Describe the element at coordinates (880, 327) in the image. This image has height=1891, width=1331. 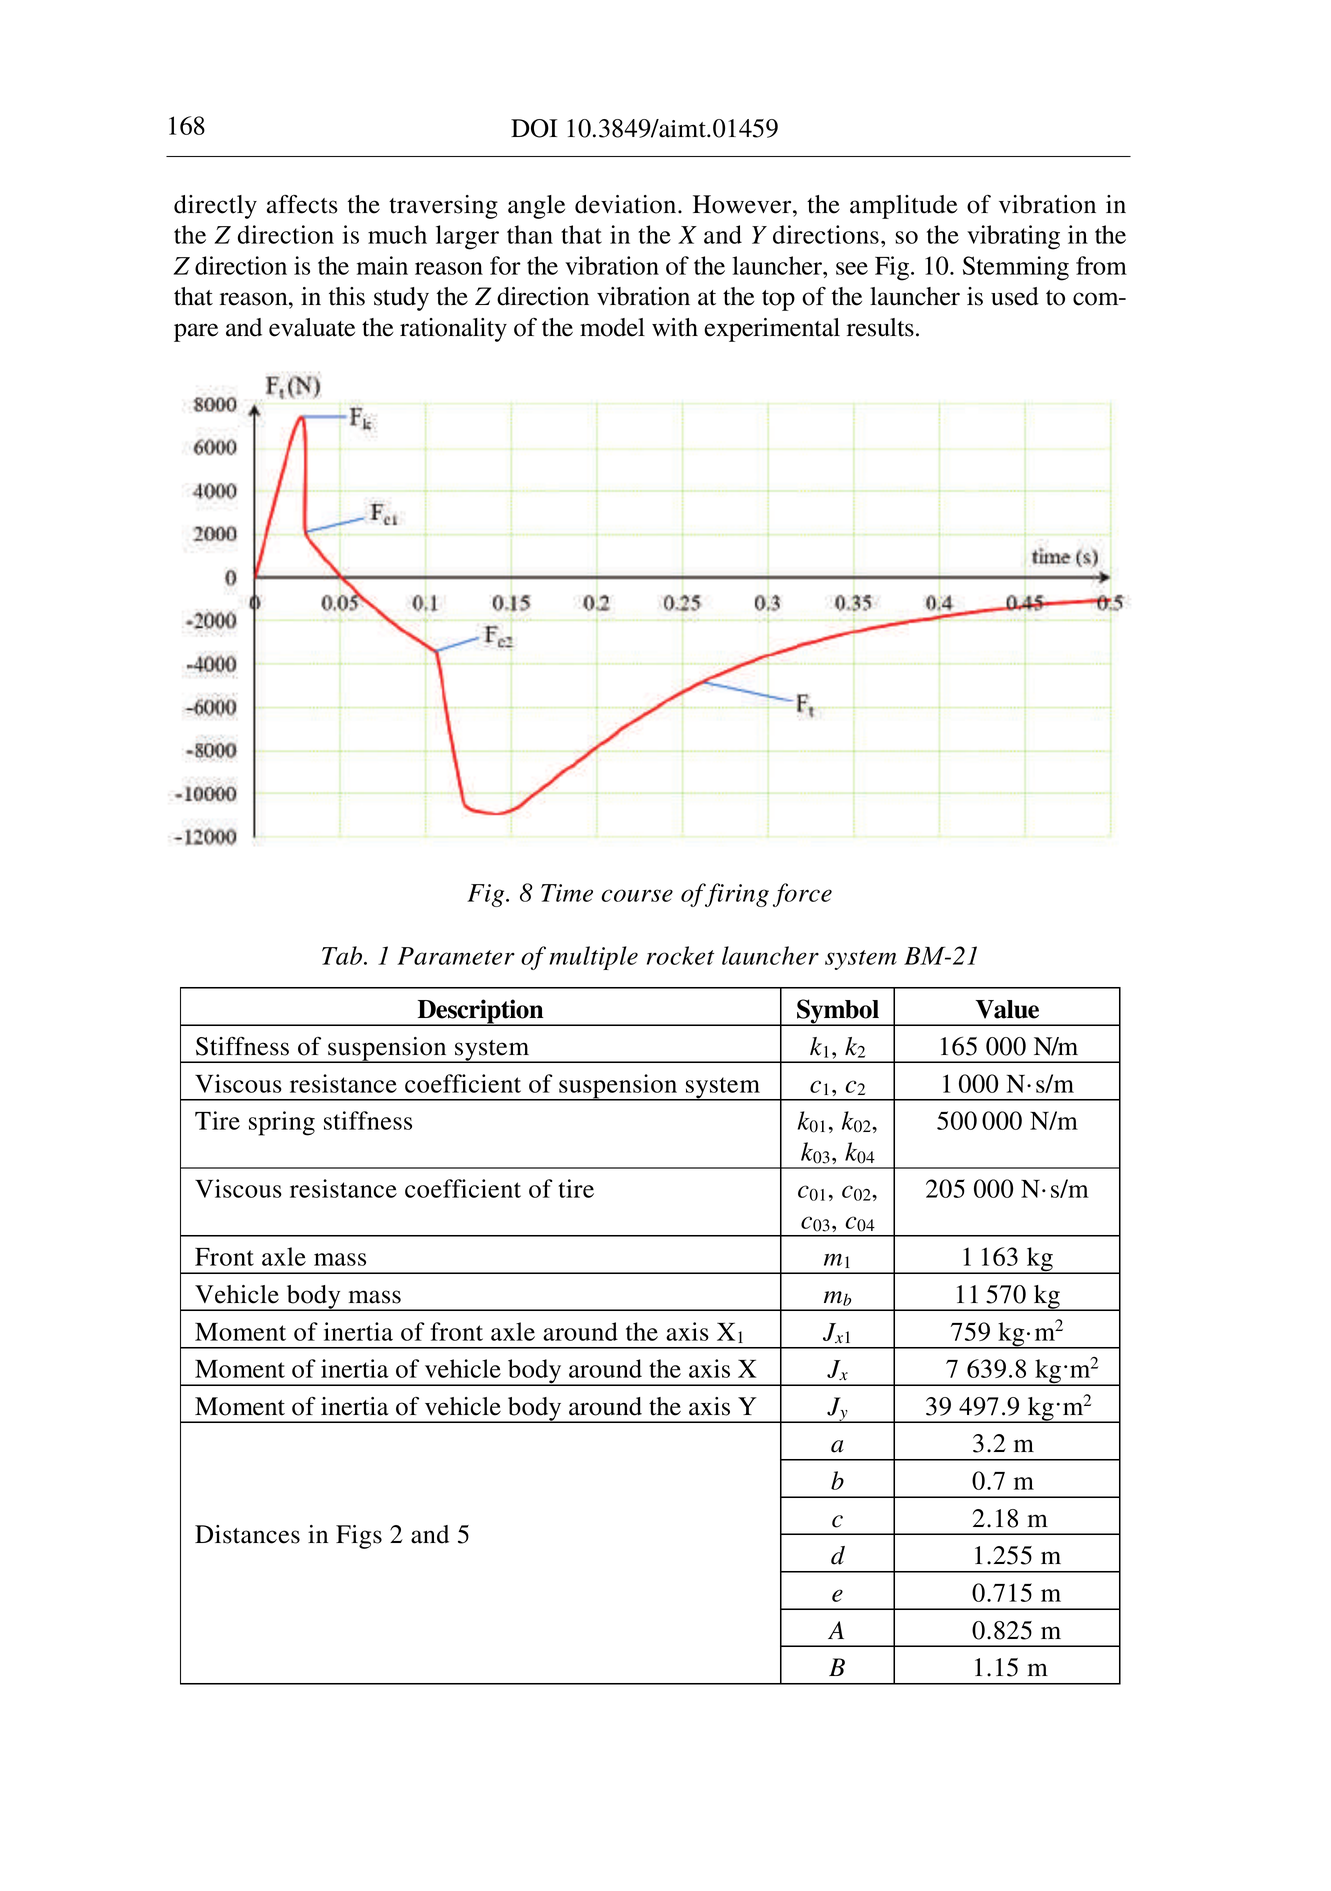
I see `results` at that location.
